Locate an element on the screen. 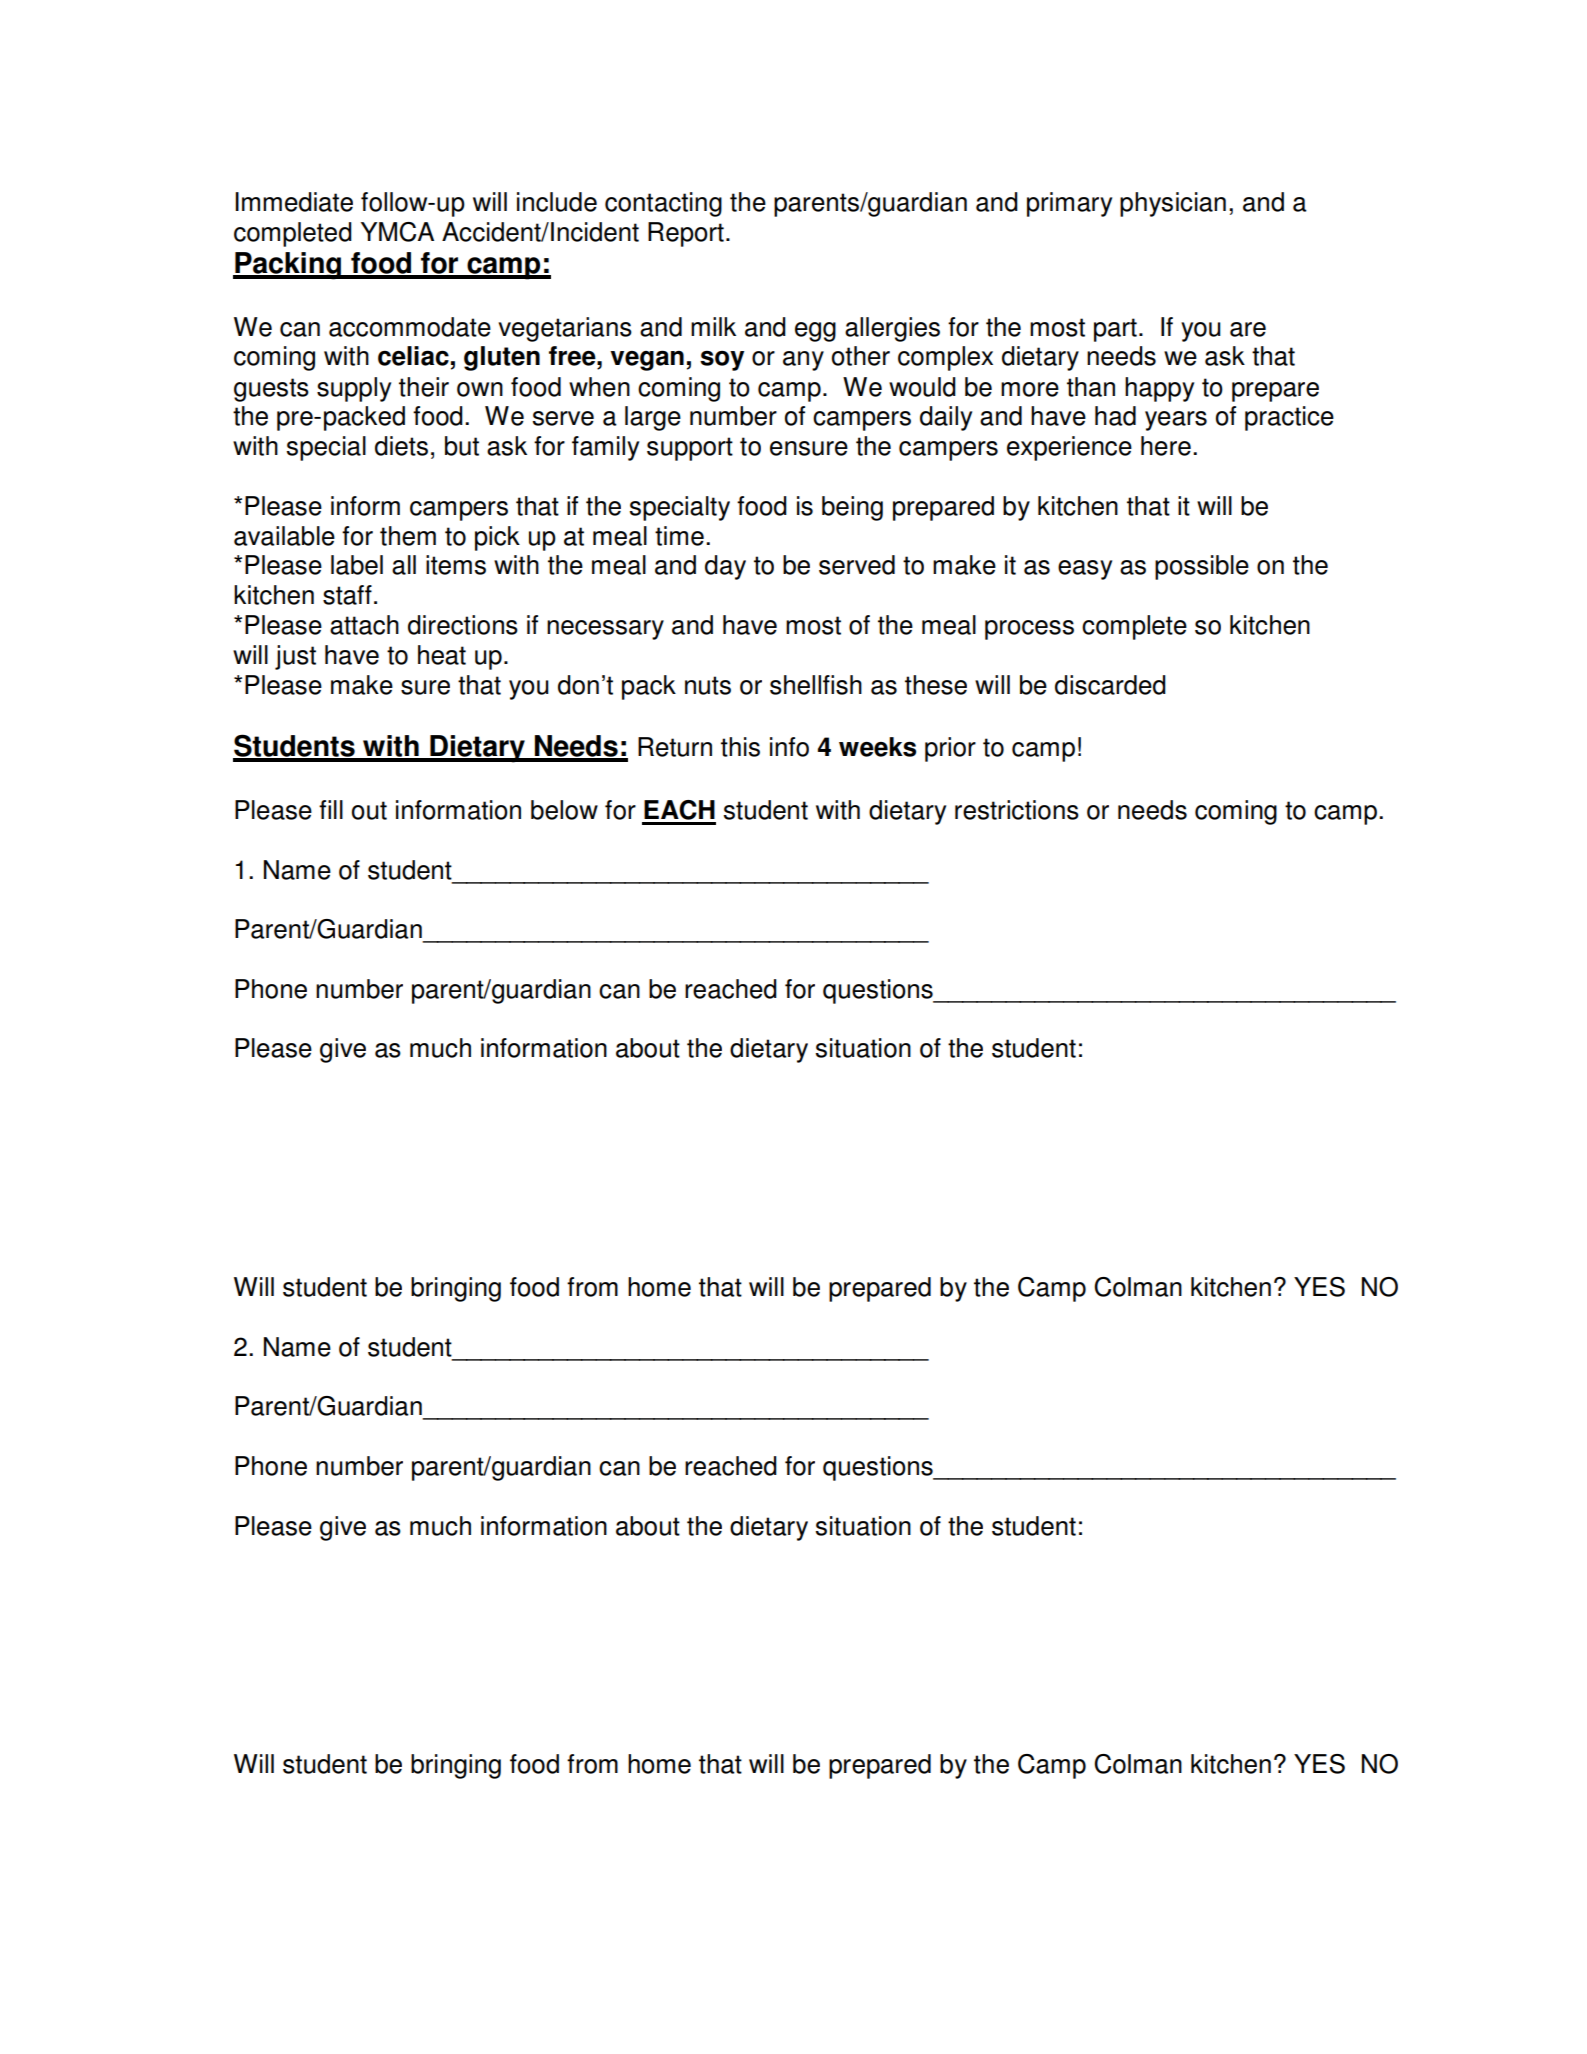 This screenshot has width=1587, height=2054. discarded is located at coordinates (1110, 685).
